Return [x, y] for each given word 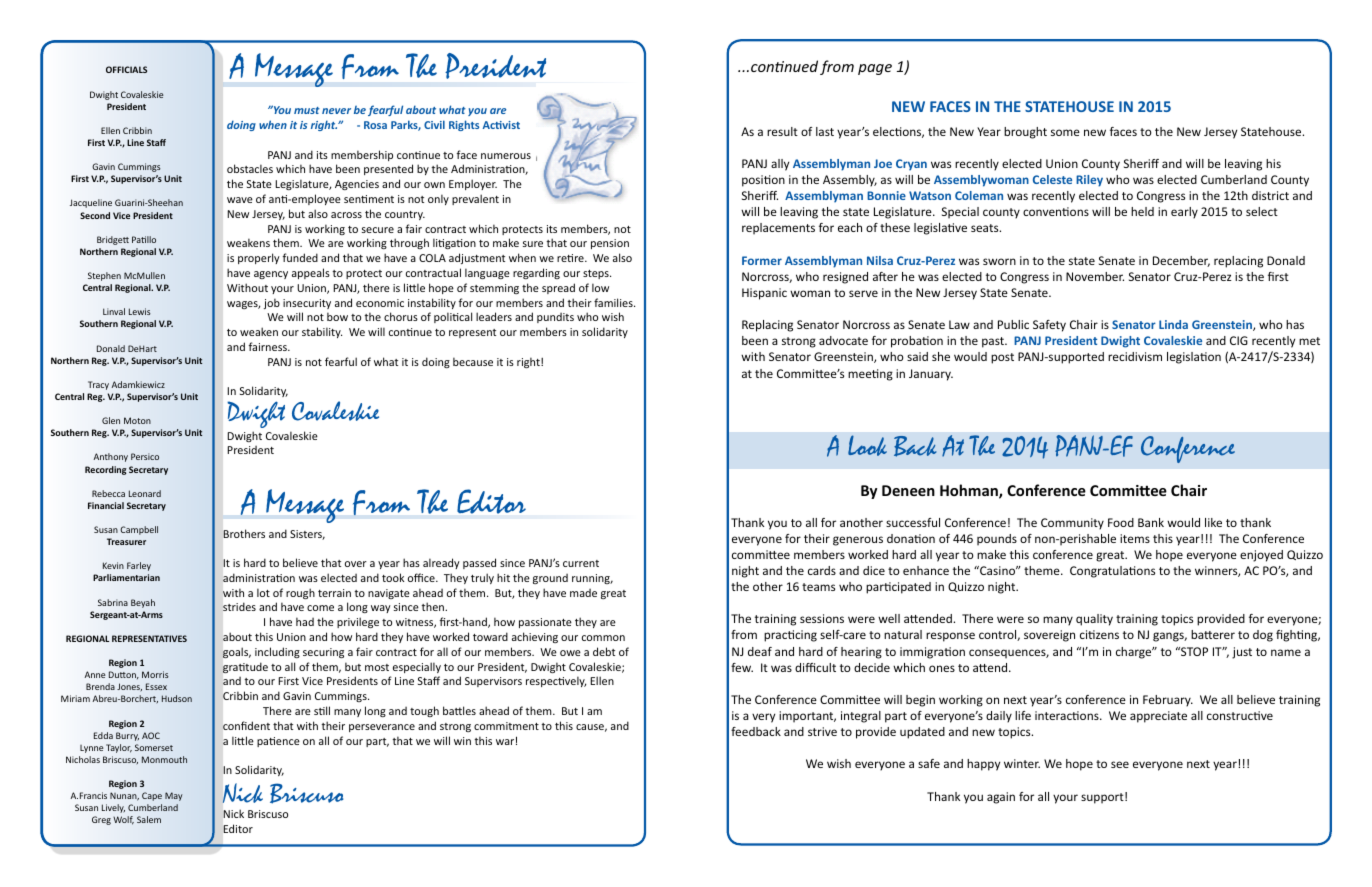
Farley [139, 566]
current [581, 563]
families [614, 302]
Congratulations [1112, 572]
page [875, 69]
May [174, 796]
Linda [1173, 324]
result [782, 131]
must [307, 110]
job [272, 303]
